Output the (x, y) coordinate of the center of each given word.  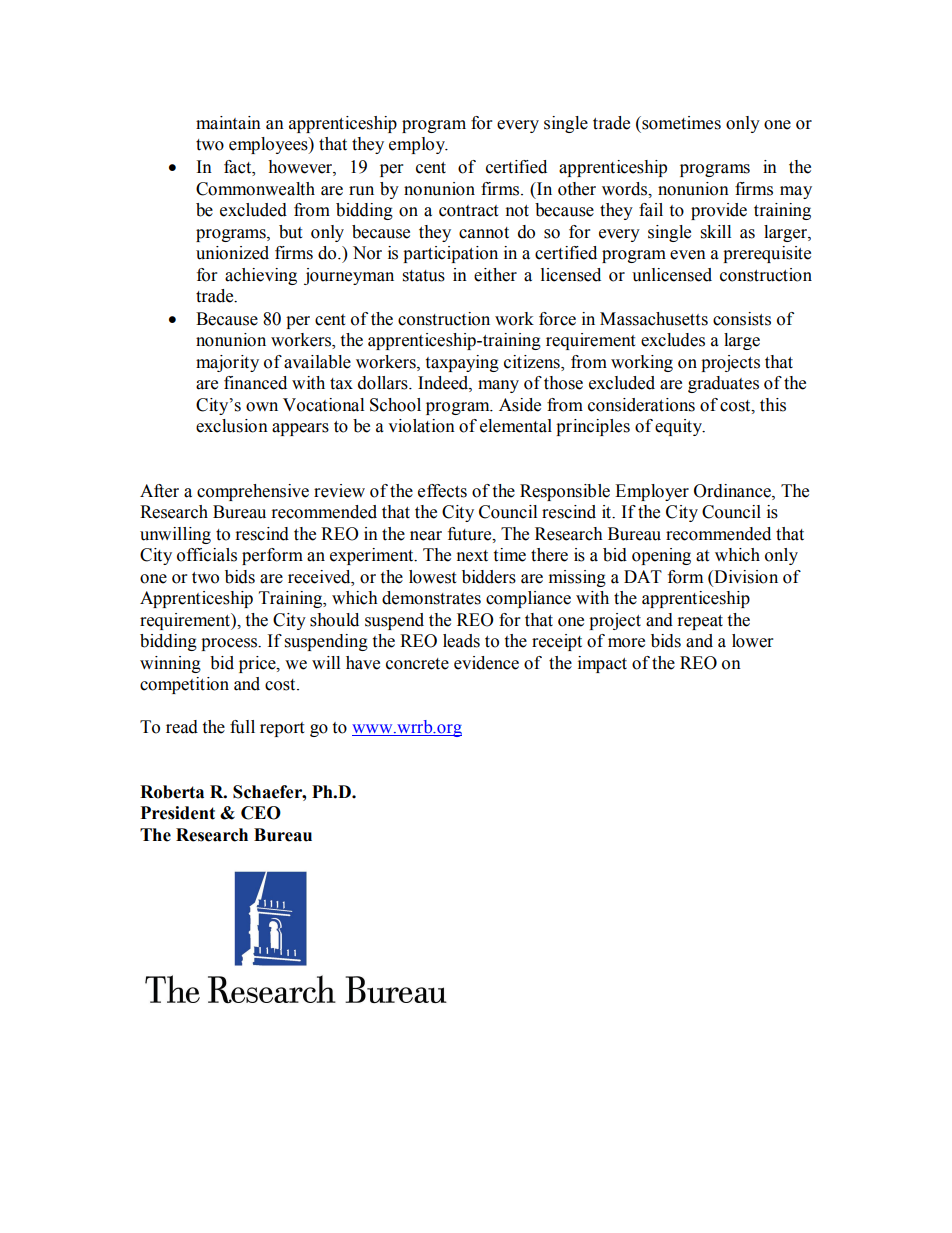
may (796, 192)
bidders (489, 577)
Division (745, 578)
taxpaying (462, 363)
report (282, 729)
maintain (228, 123)
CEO (261, 813)
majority (227, 363)
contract (468, 211)
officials (207, 555)
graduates (723, 384)
